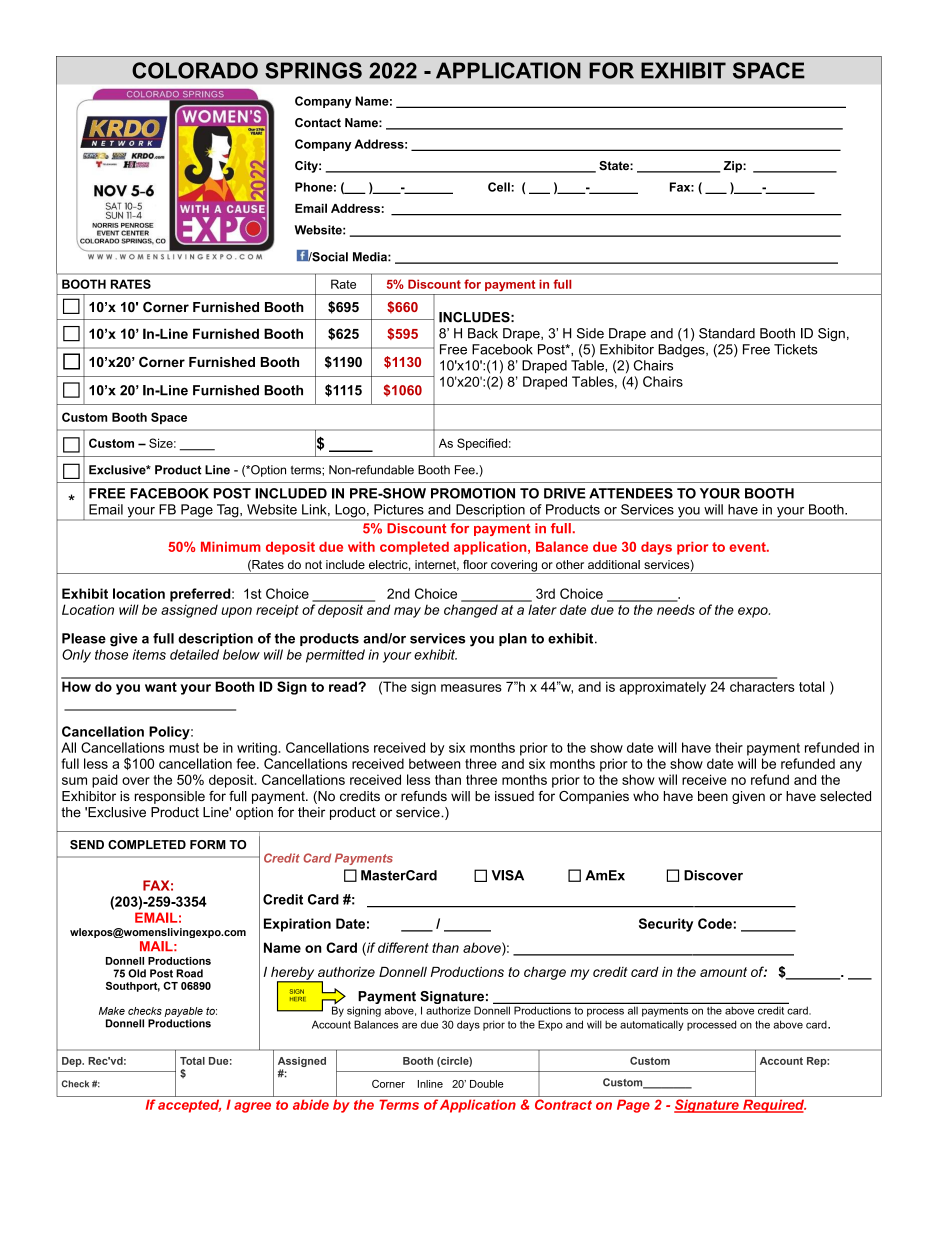 The image size is (952, 1233). I want to click on PROMOTION, so click(473, 493).
